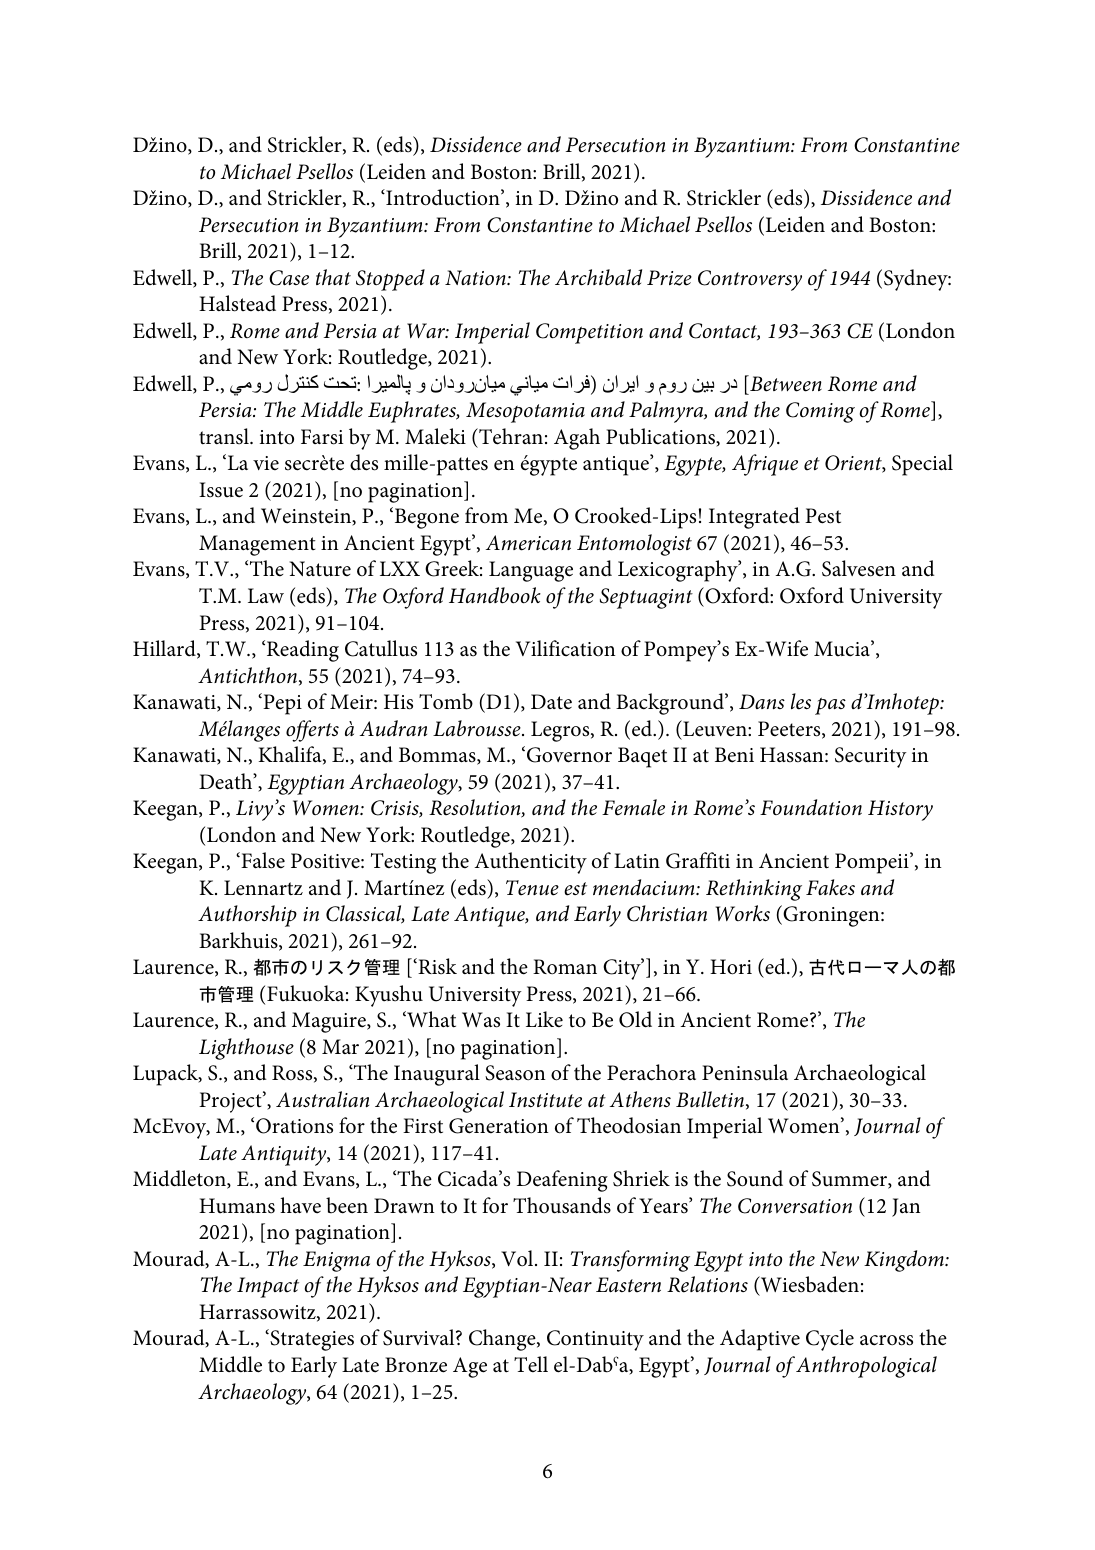 The height and width of the document is (1550, 1095). I want to click on Case, so click(289, 278).
